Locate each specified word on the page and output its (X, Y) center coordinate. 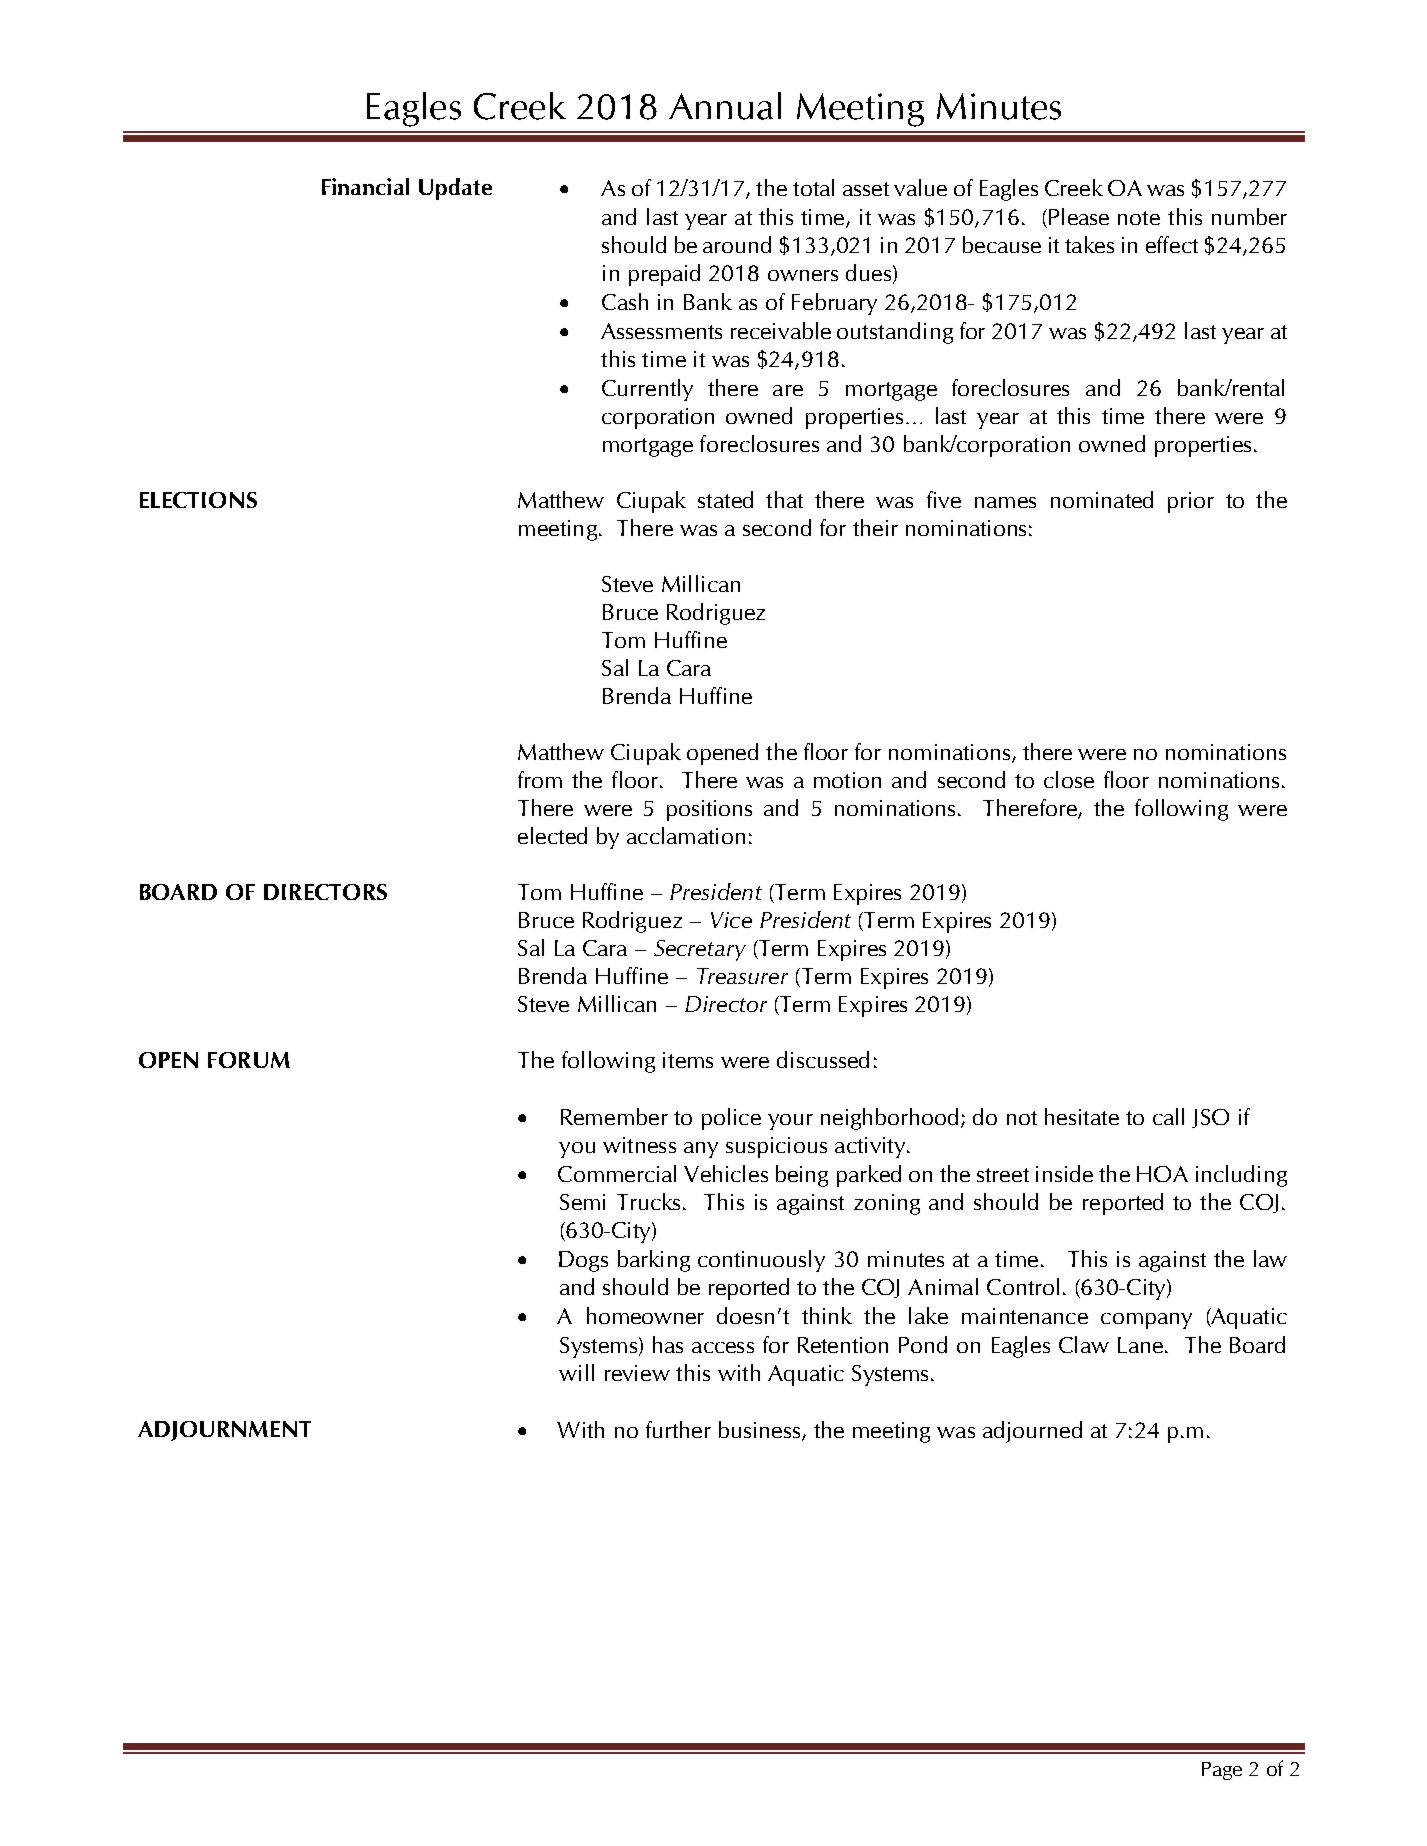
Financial (365, 186)
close (1069, 779)
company (1146, 1321)
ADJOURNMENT (224, 1431)
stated (725, 499)
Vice (731, 920)
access (723, 1347)
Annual (725, 106)
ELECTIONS (198, 500)
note (1139, 218)
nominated (1102, 499)
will (576, 1372)
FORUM (249, 1060)
